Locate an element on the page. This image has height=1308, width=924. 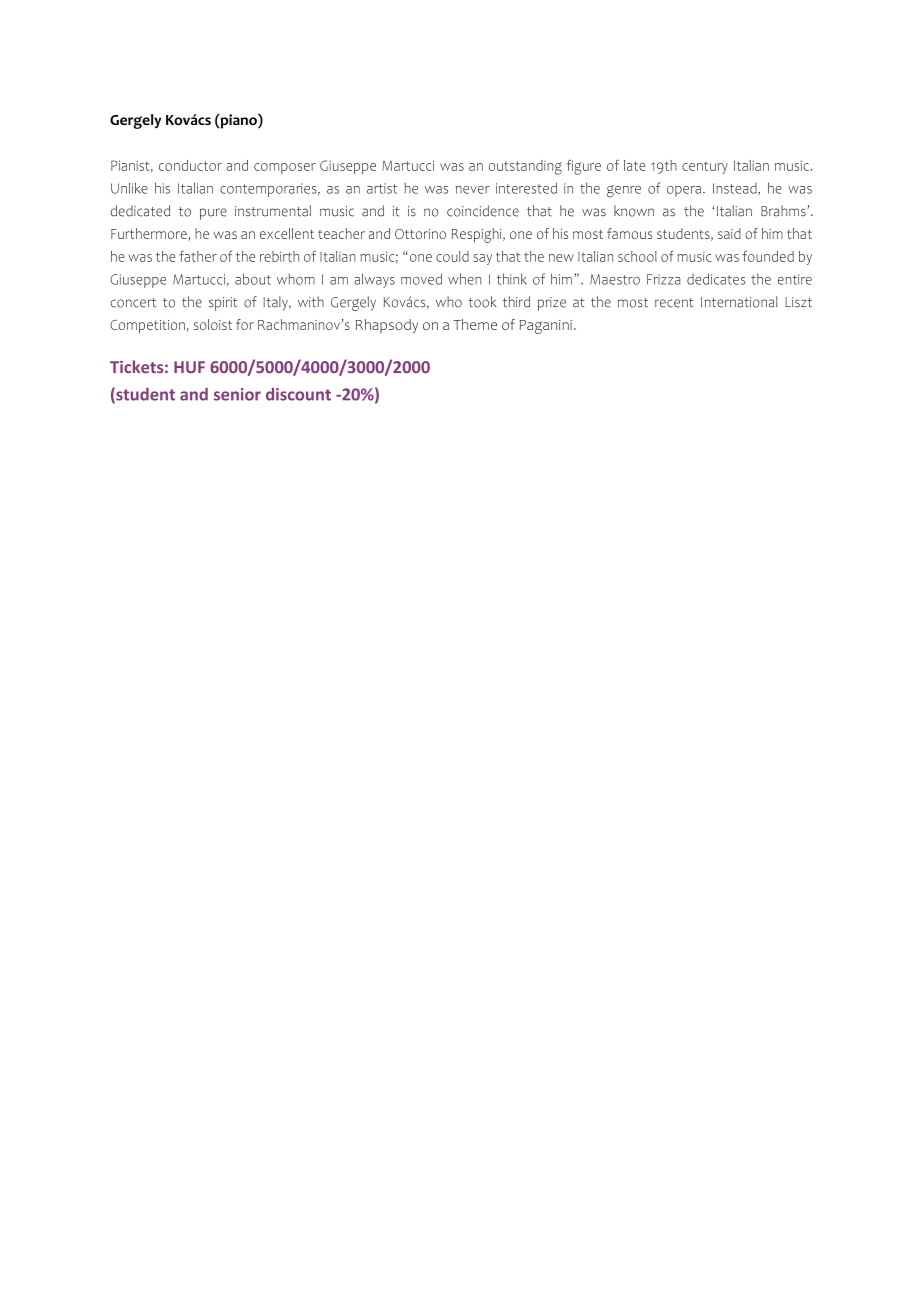
conductor is located at coordinates (190, 165).
